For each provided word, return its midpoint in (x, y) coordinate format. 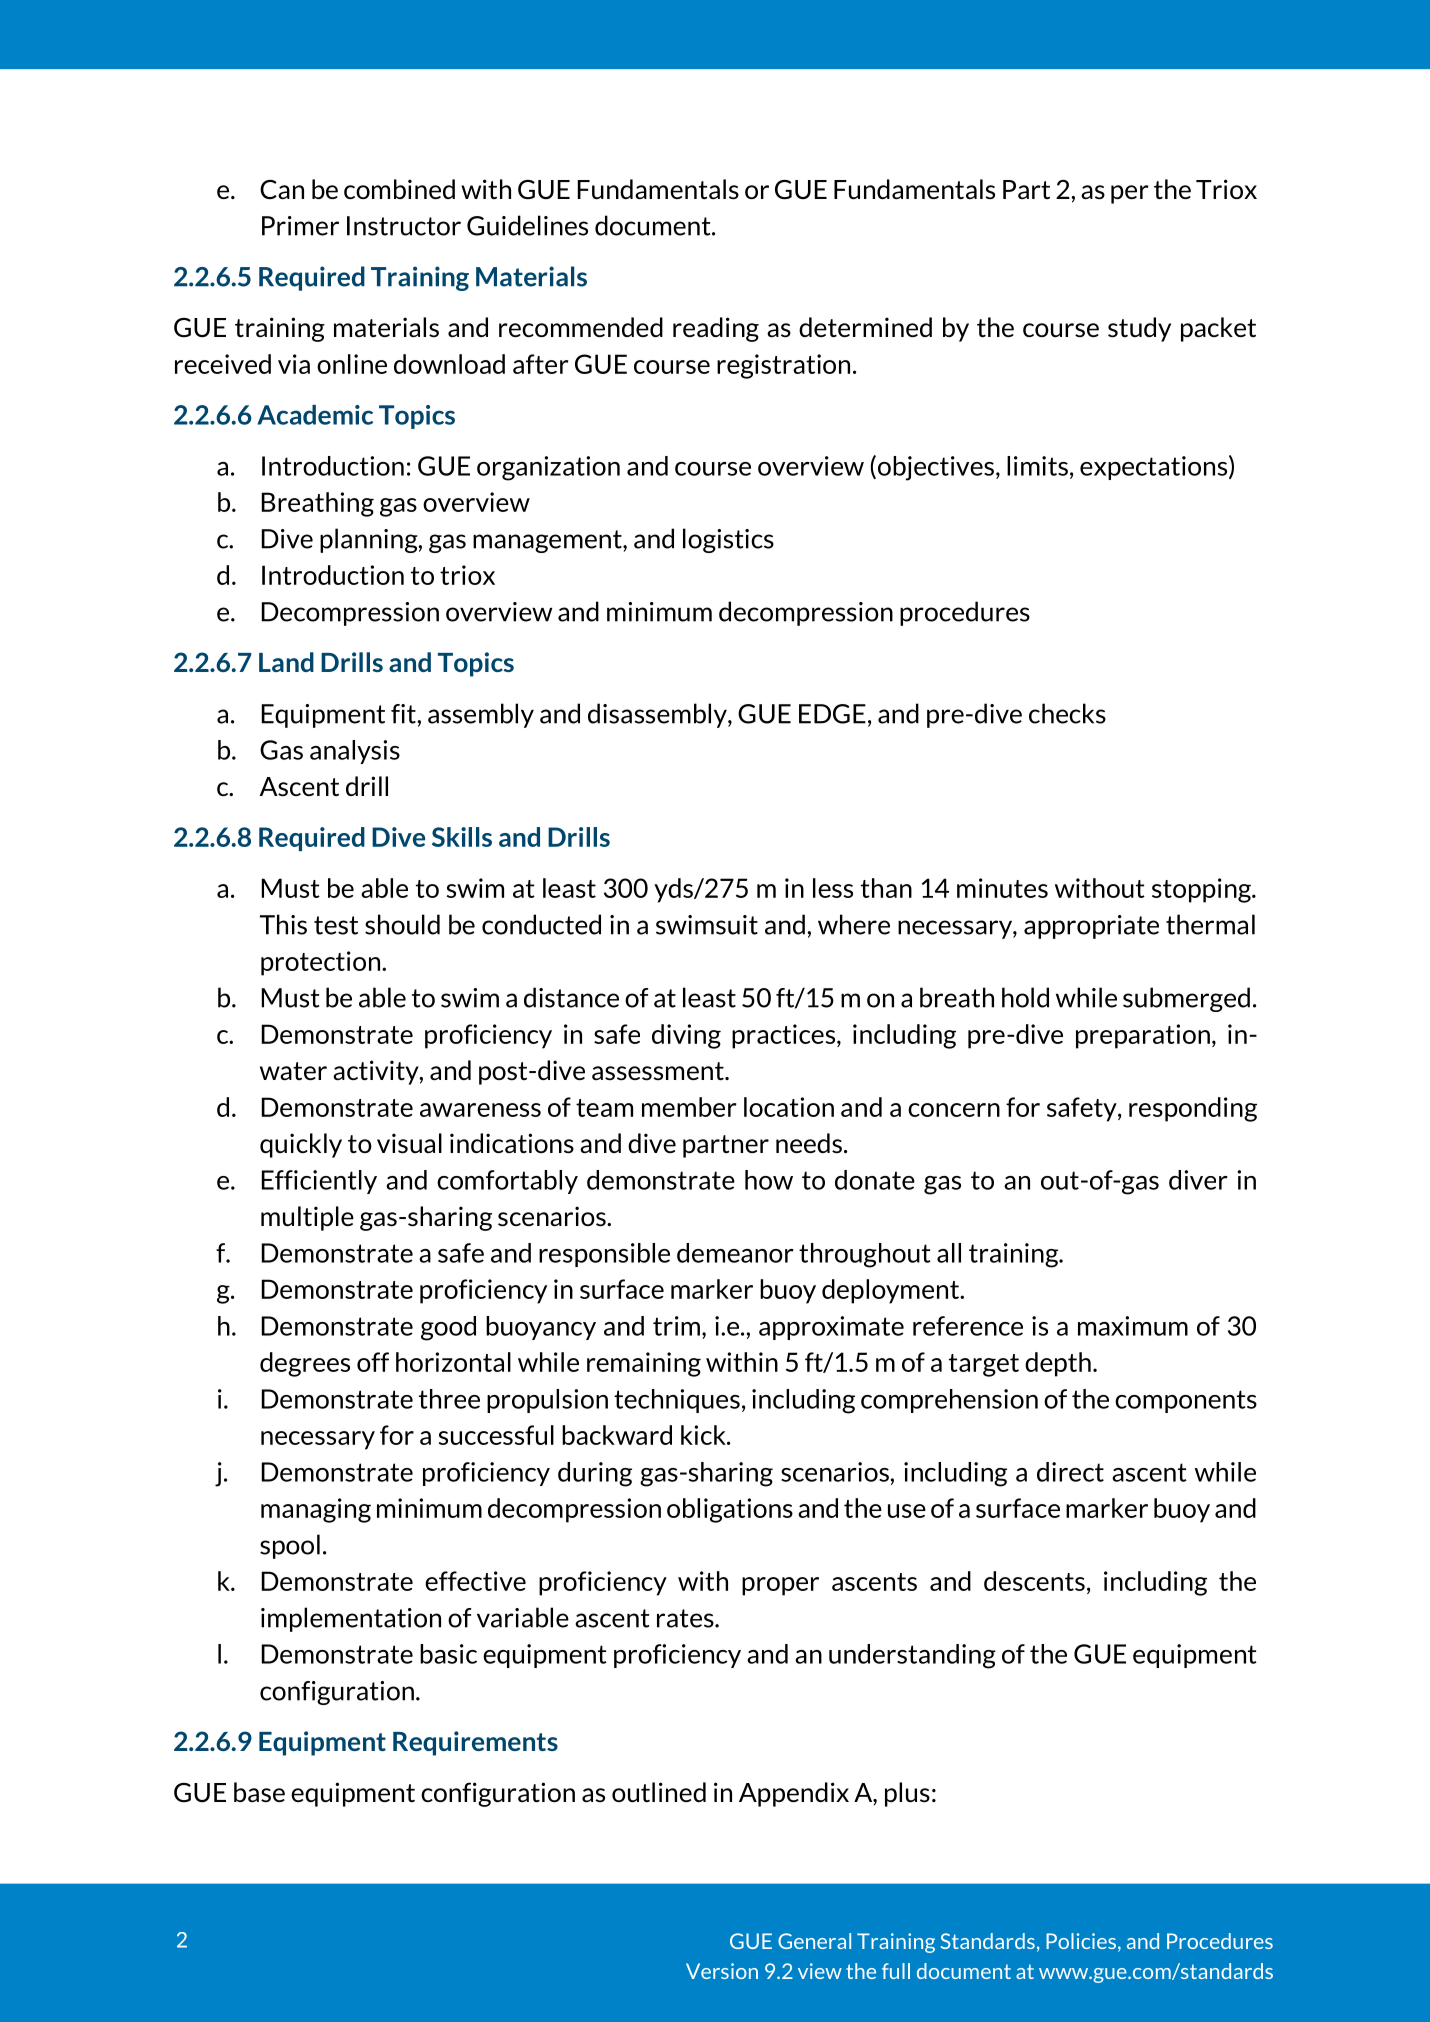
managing (316, 1510)
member (689, 1107)
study (1139, 329)
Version (722, 1971)
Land (286, 662)
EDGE (832, 714)
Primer (300, 226)
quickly (301, 1145)
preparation (1143, 1036)
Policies (1082, 1942)
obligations (730, 1510)
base (259, 1792)
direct (1070, 1472)
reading (716, 329)
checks (1067, 713)
